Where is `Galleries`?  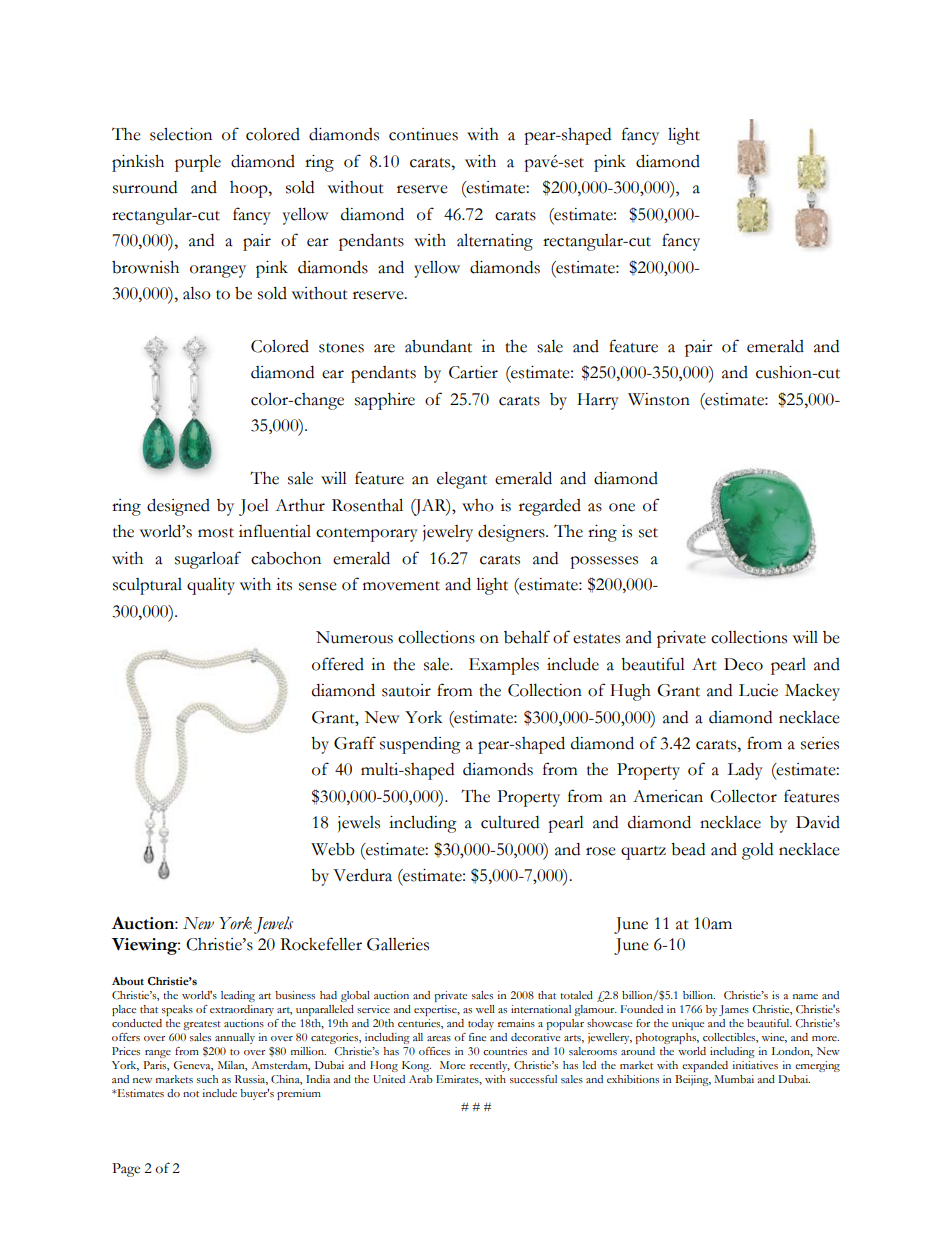 Galleries is located at coordinates (398, 944).
